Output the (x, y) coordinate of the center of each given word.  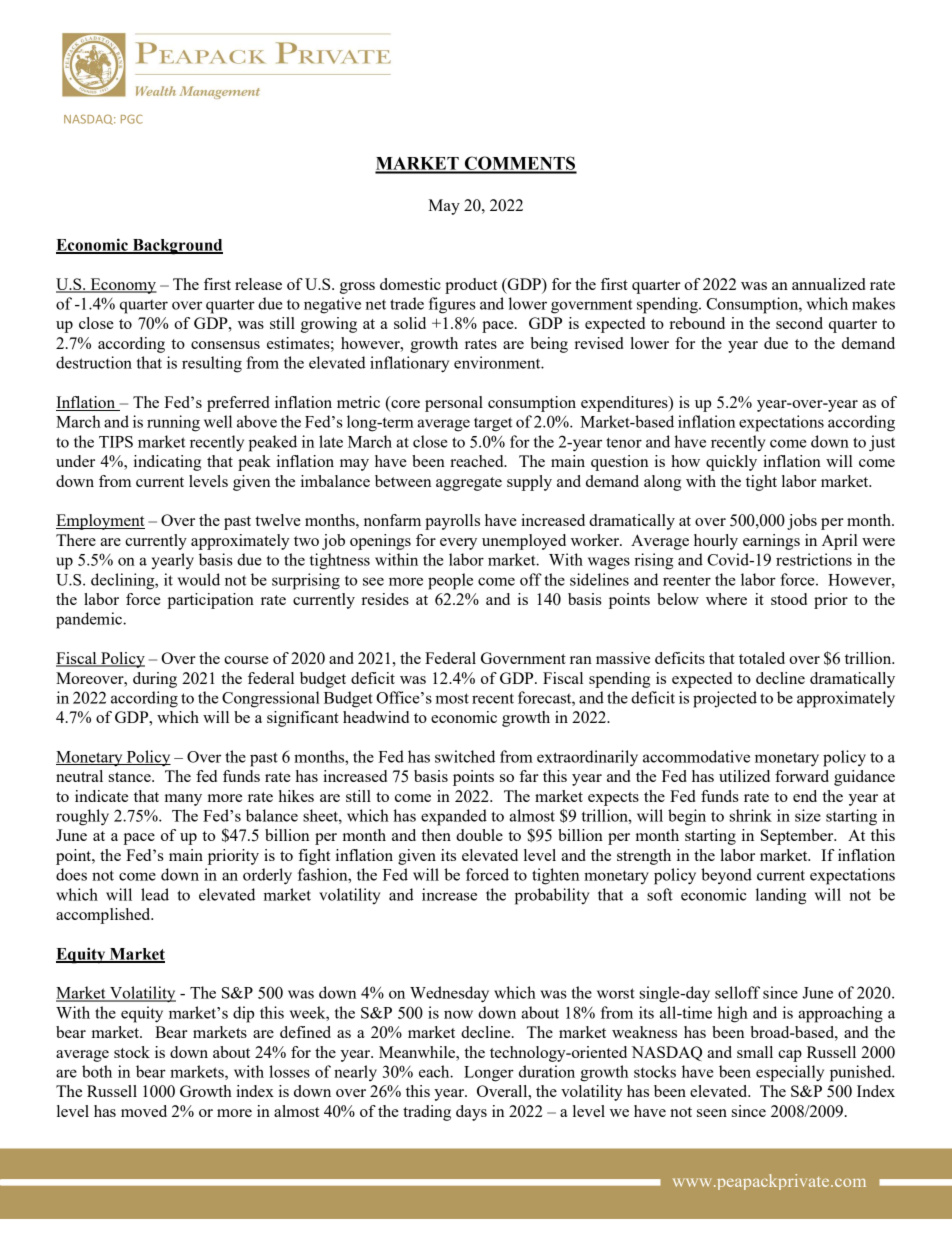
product (471, 286)
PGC (132, 119)
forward (802, 776)
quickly (731, 463)
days (471, 1113)
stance (131, 777)
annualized (828, 284)
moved (144, 1111)
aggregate (469, 484)
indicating (167, 463)
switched (465, 756)
